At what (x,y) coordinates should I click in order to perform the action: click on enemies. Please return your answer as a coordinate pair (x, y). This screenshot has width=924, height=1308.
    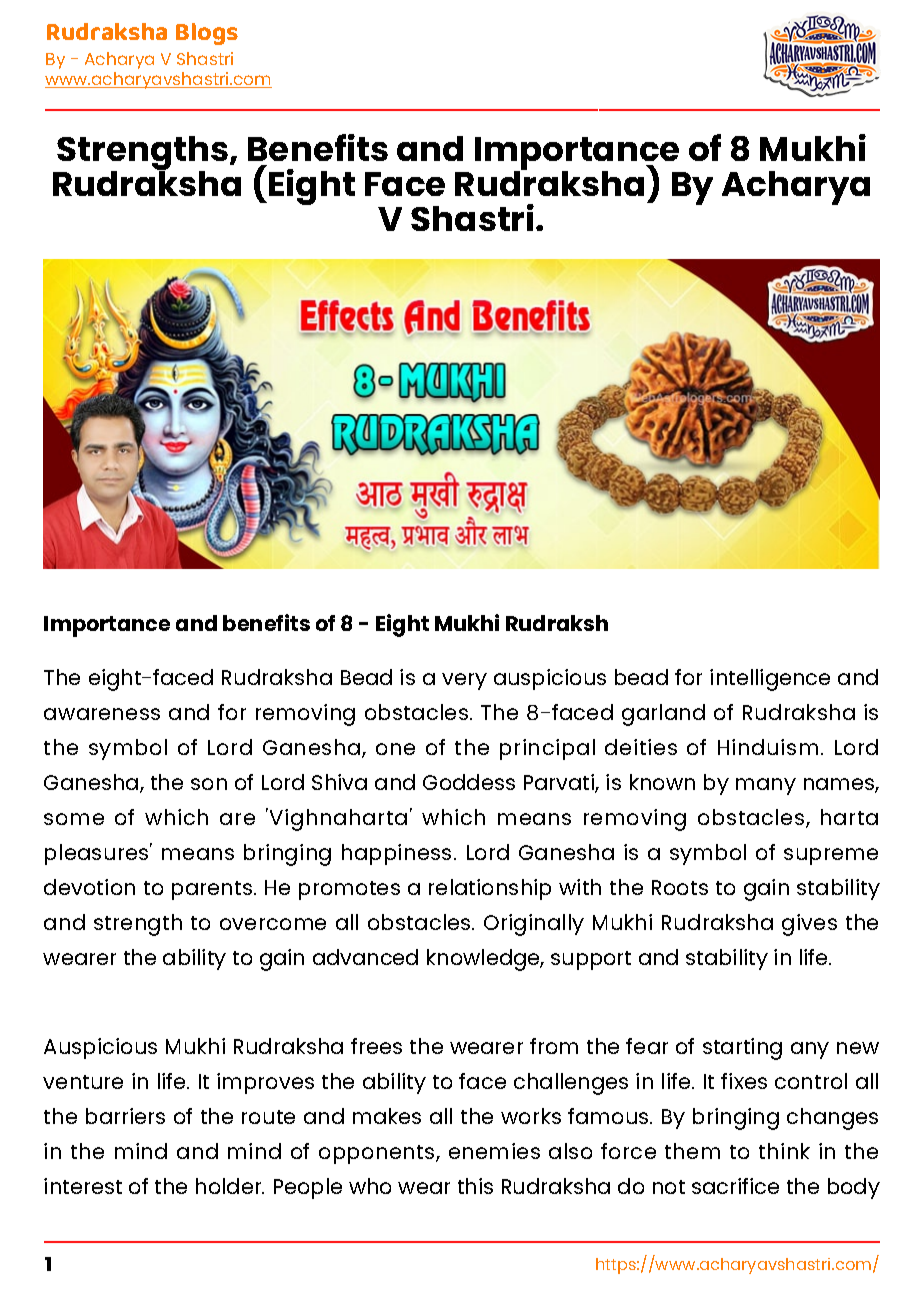
    Looking at the image, I should click on (494, 1151).
